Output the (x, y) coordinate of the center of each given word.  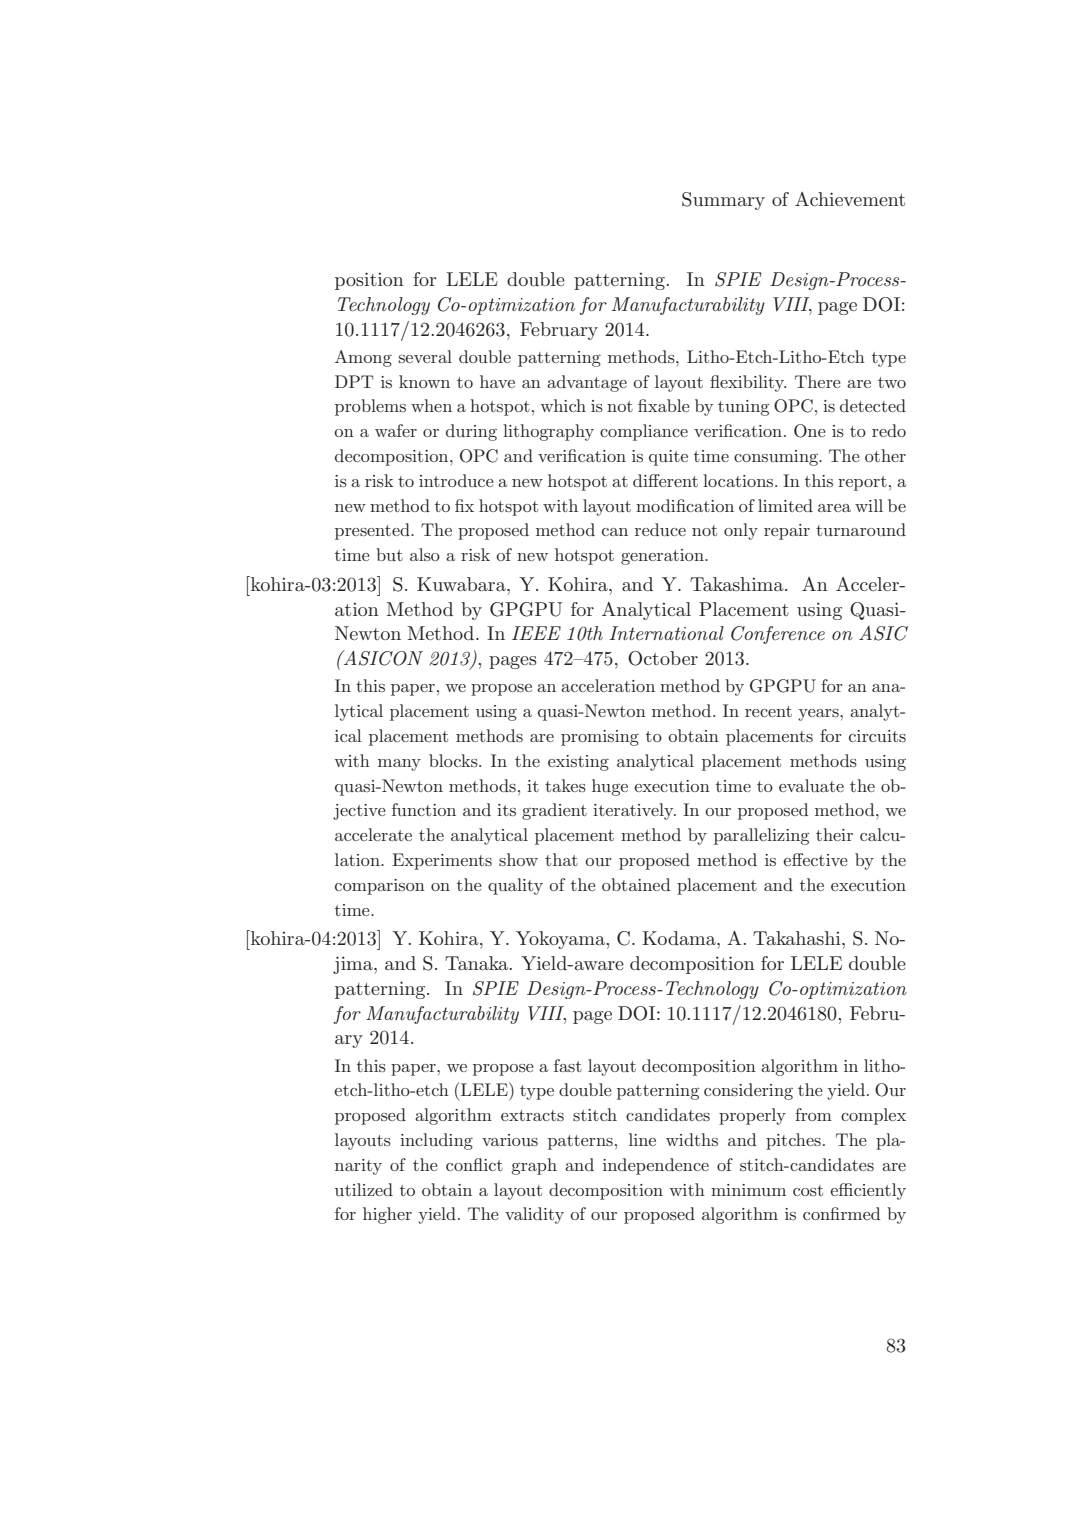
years (819, 715)
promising (600, 738)
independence (656, 1166)
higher (387, 1215)
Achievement (850, 199)
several (425, 356)
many (399, 765)
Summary (723, 201)
